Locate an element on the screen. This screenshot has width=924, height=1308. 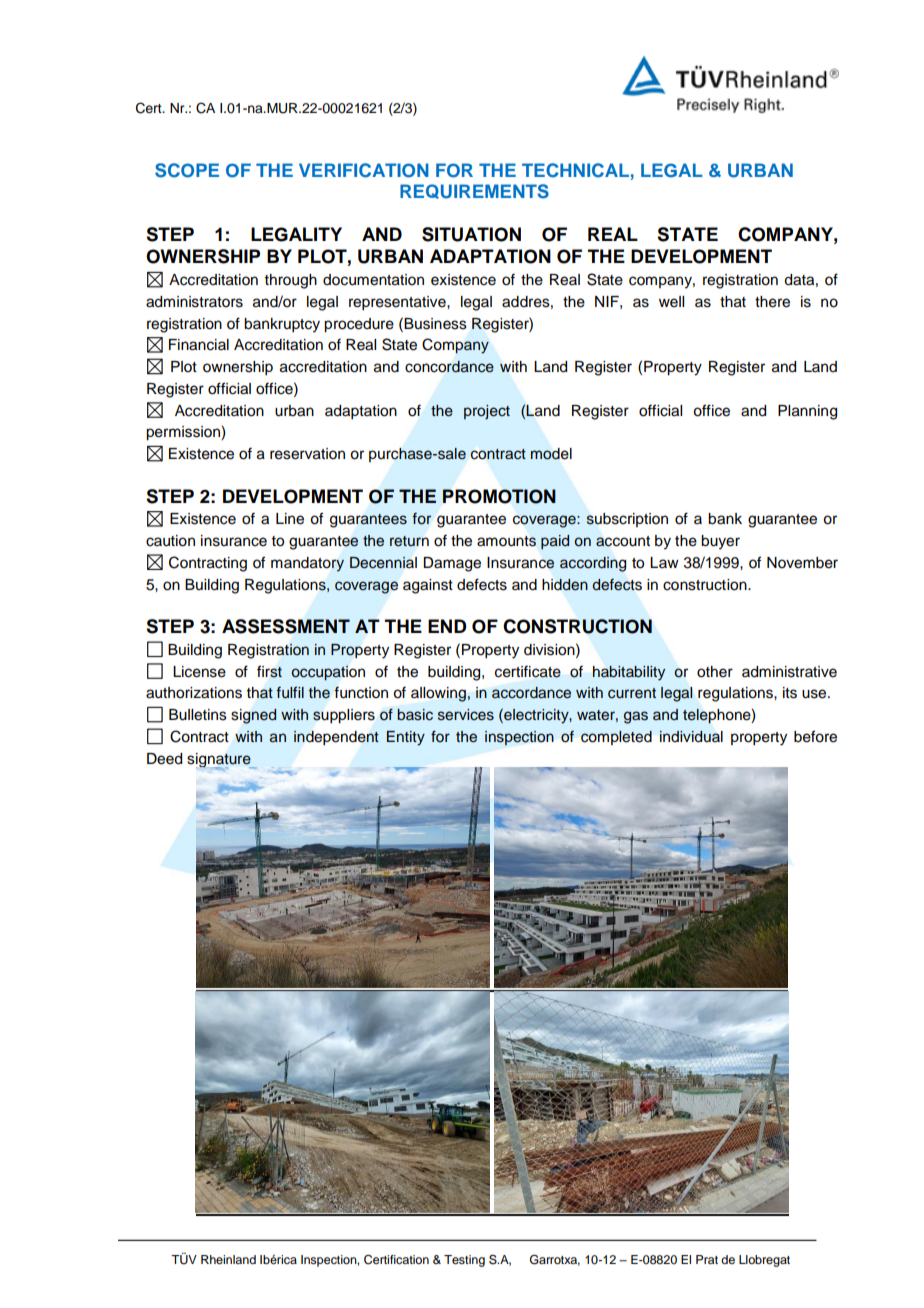
Testing is located at coordinates (464, 1261).
